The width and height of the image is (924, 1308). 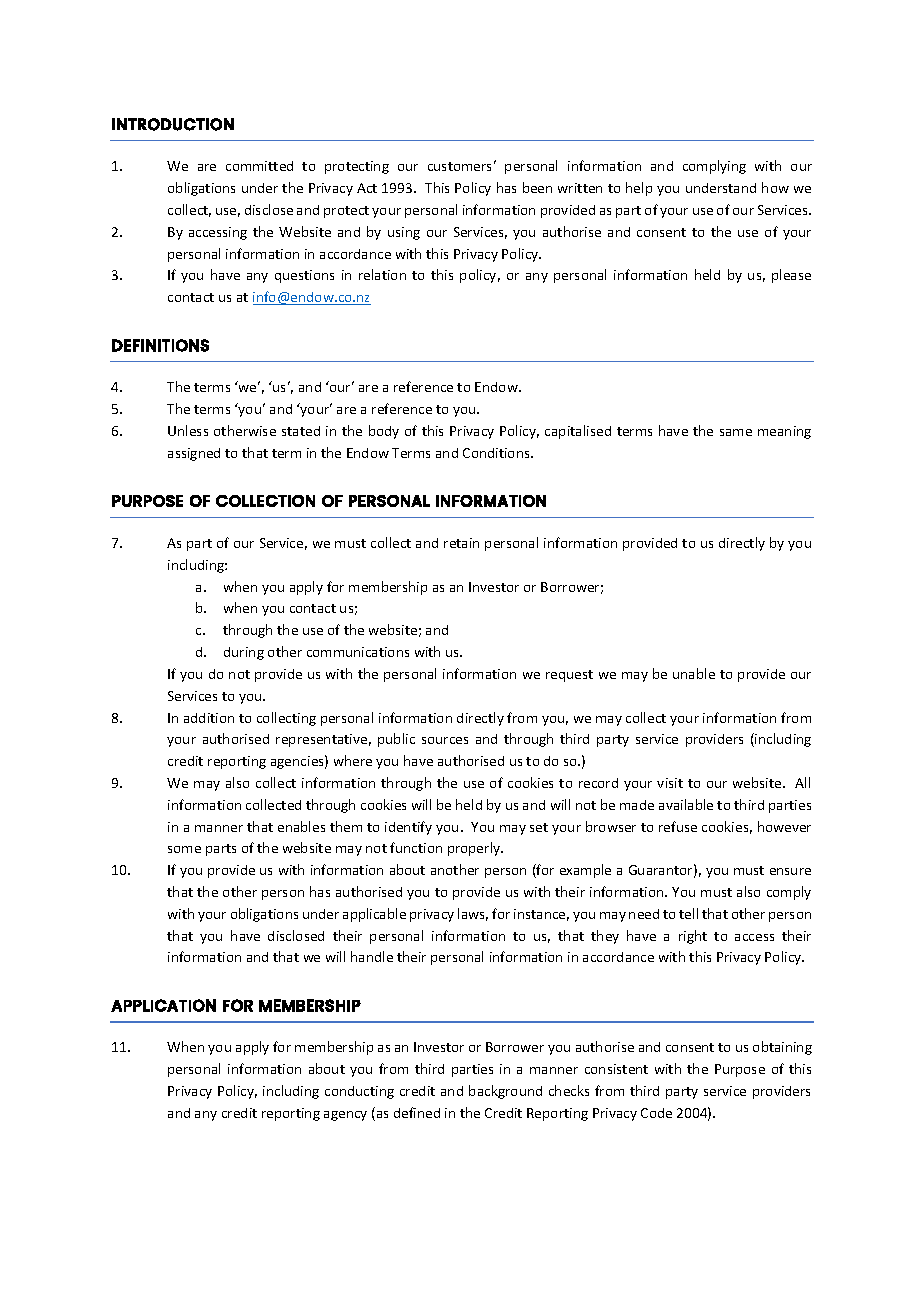 I want to click on DEFINITIONS, so click(x=160, y=345).
